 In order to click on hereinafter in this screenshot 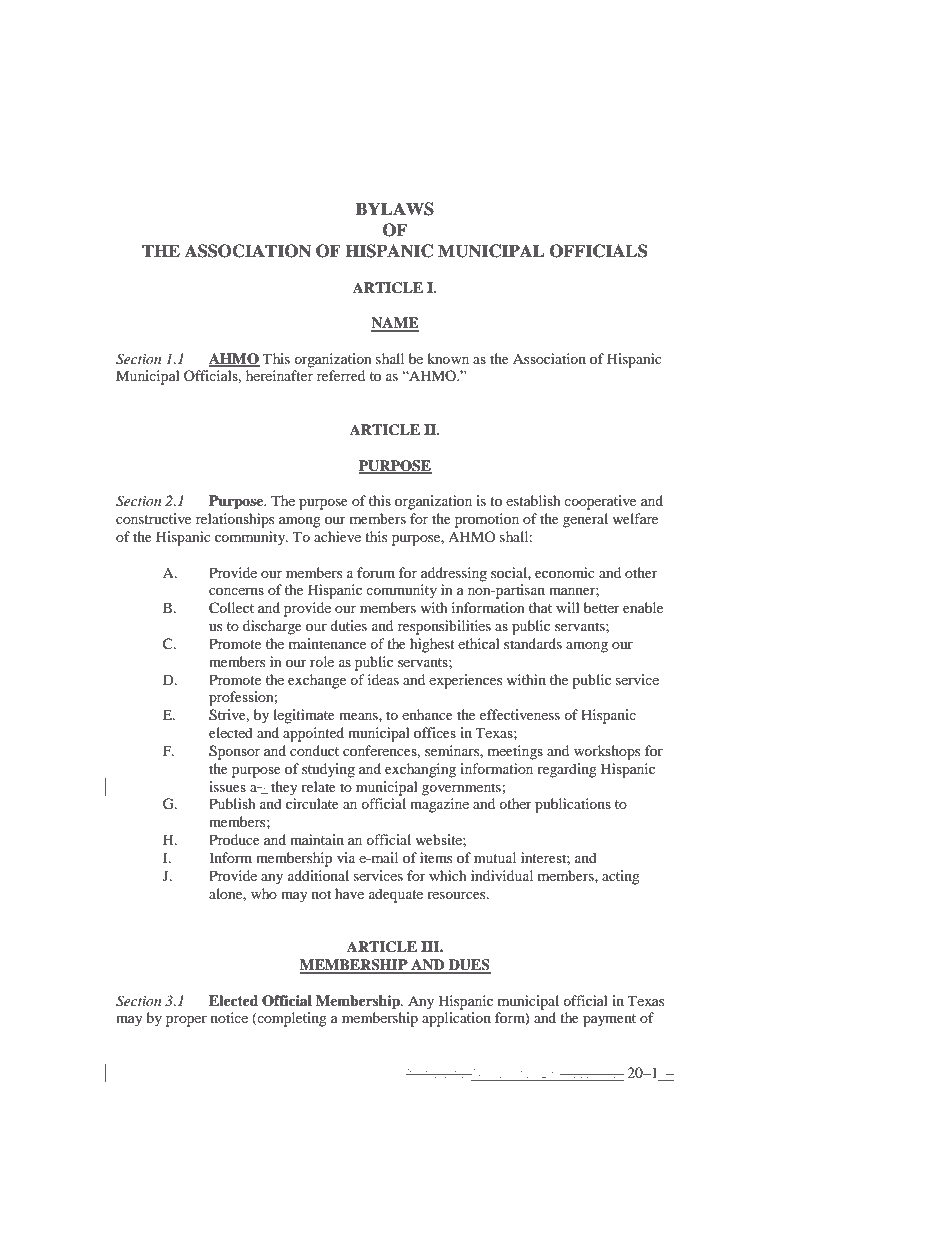, I will do `click(279, 375)`.
